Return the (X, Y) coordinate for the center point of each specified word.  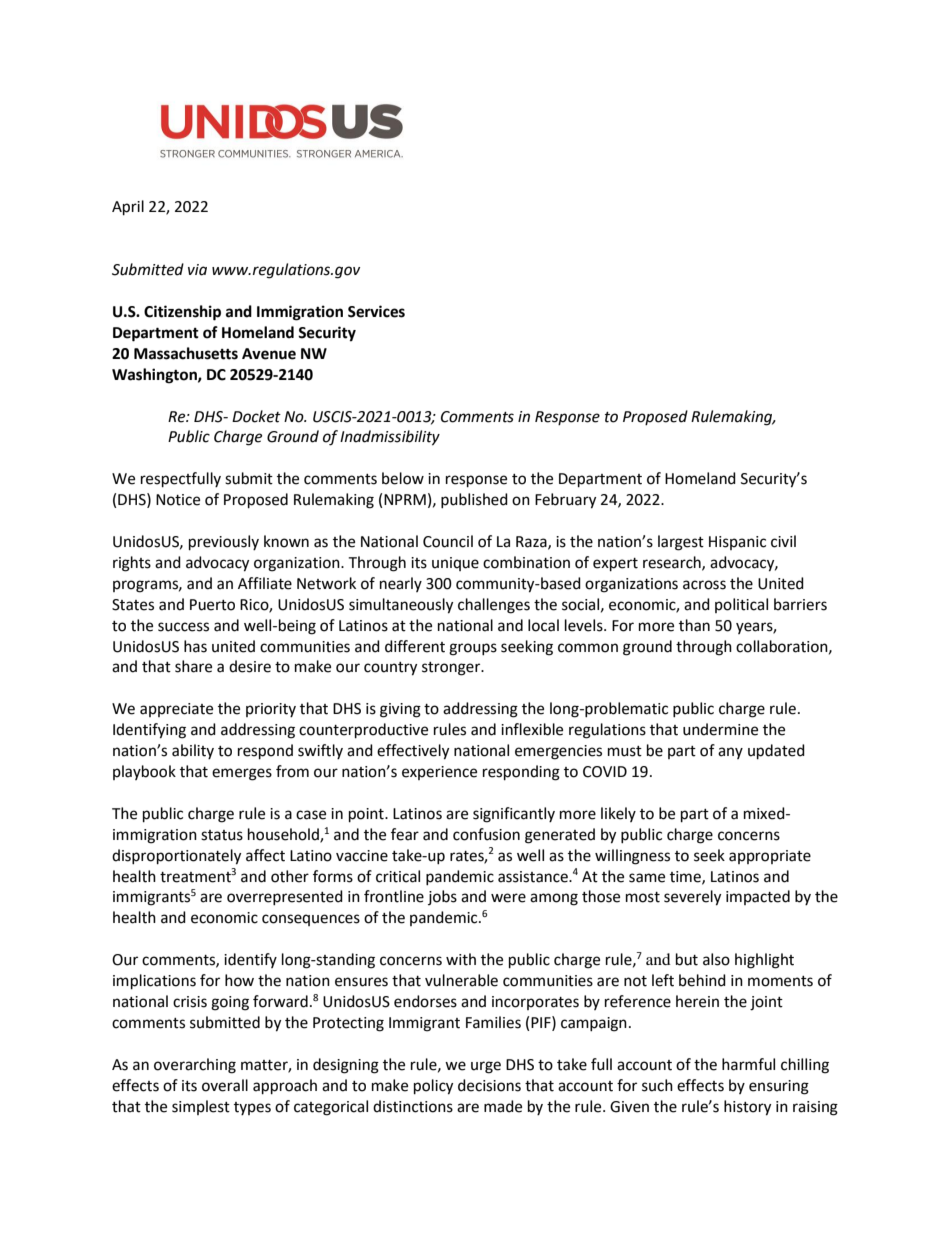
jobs (442, 897)
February (565, 501)
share (193, 666)
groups (473, 649)
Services (376, 311)
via (197, 270)
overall (225, 1085)
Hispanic (737, 543)
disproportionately (176, 857)
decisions (489, 1085)
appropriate (770, 857)
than (694, 625)
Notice (178, 500)
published (474, 500)
